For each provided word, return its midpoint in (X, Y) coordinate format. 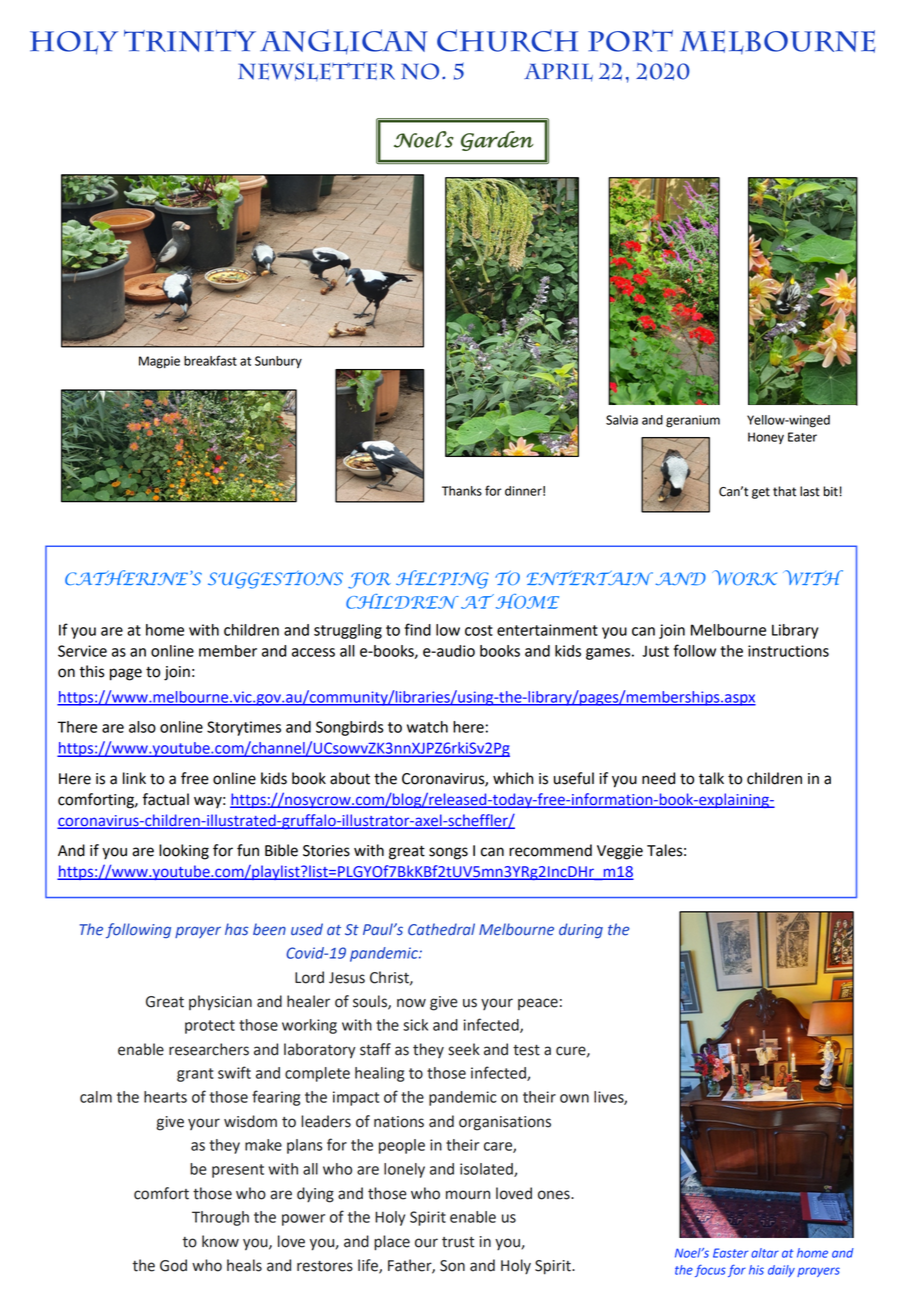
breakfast (210, 360)
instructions (788, 651)
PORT (630, 41)
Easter (730, 1253)
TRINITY (190, 41)
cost (479, 630)
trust (458, 1242)
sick (415, 1025)
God (173, 1265)
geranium (693, 421)
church (507, 40)
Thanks (462, 491)
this (92, 671)
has (236, 929)
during (581, 930)
